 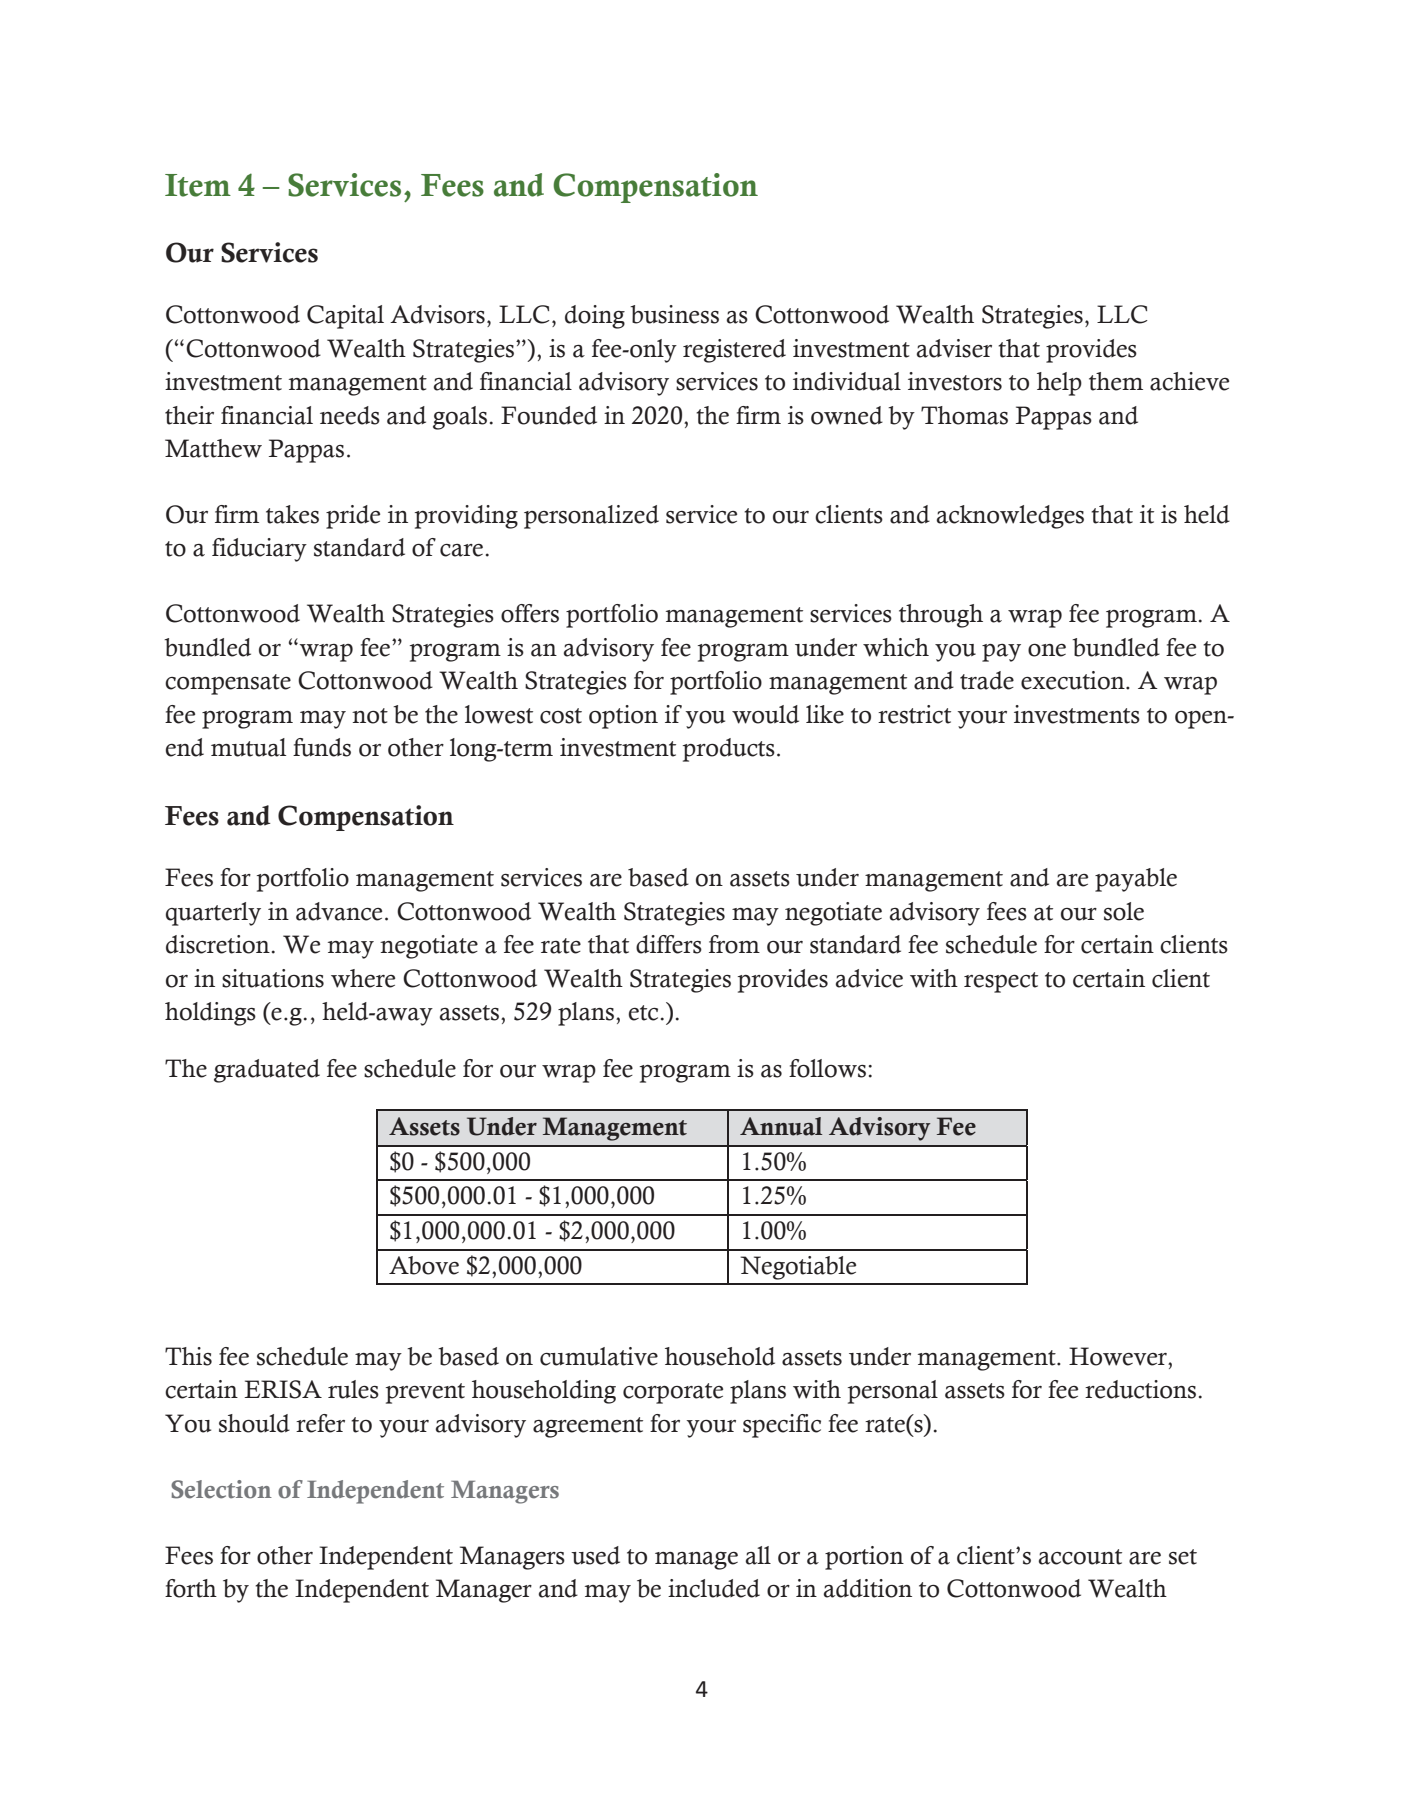 I want to click on sole, so click(x=1124, y=911).
